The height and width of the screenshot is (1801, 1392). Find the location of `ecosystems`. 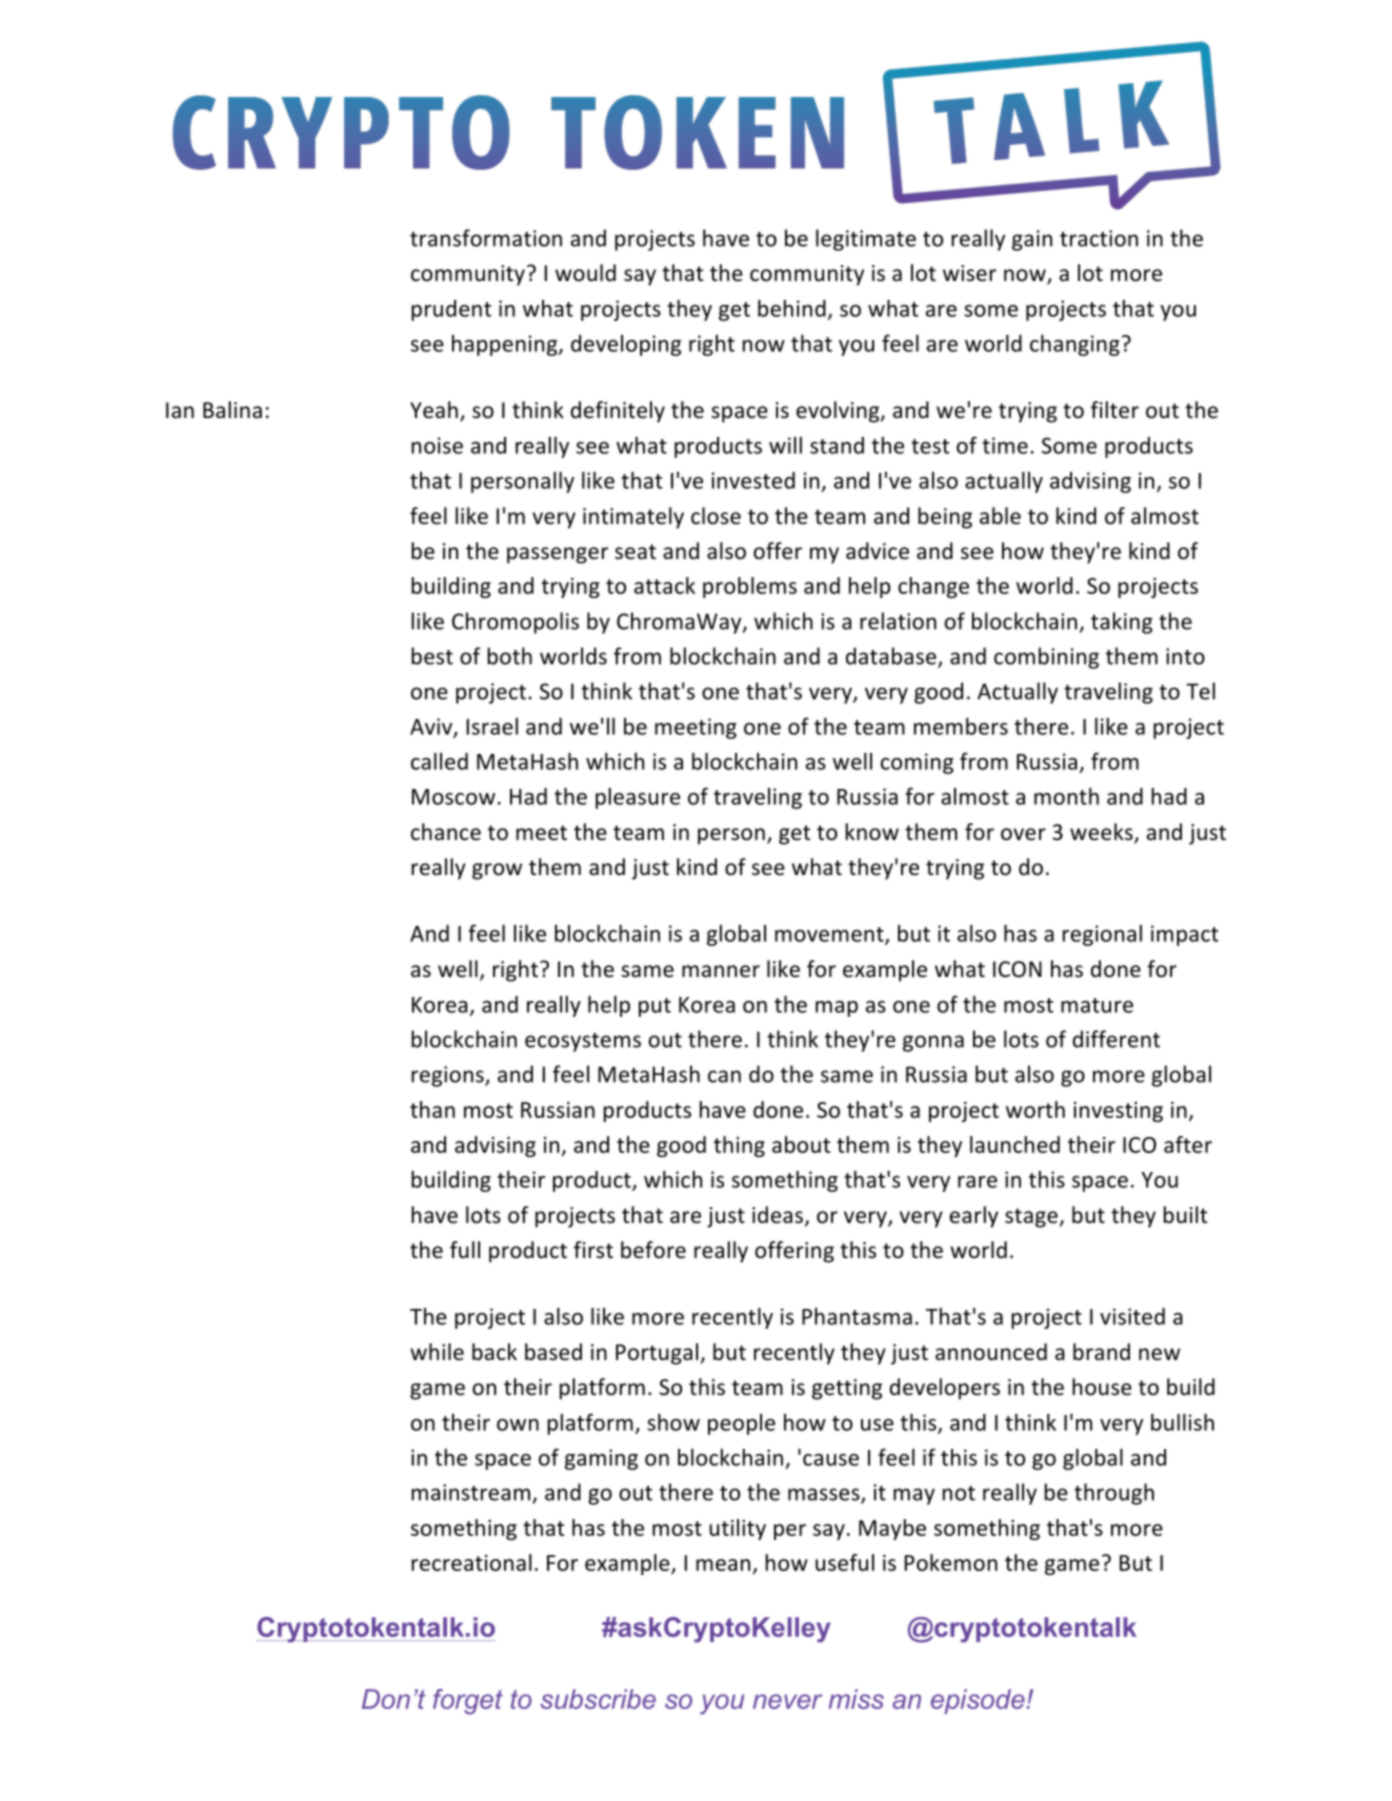

ecosystems is located at coordinates (583, 1042).
